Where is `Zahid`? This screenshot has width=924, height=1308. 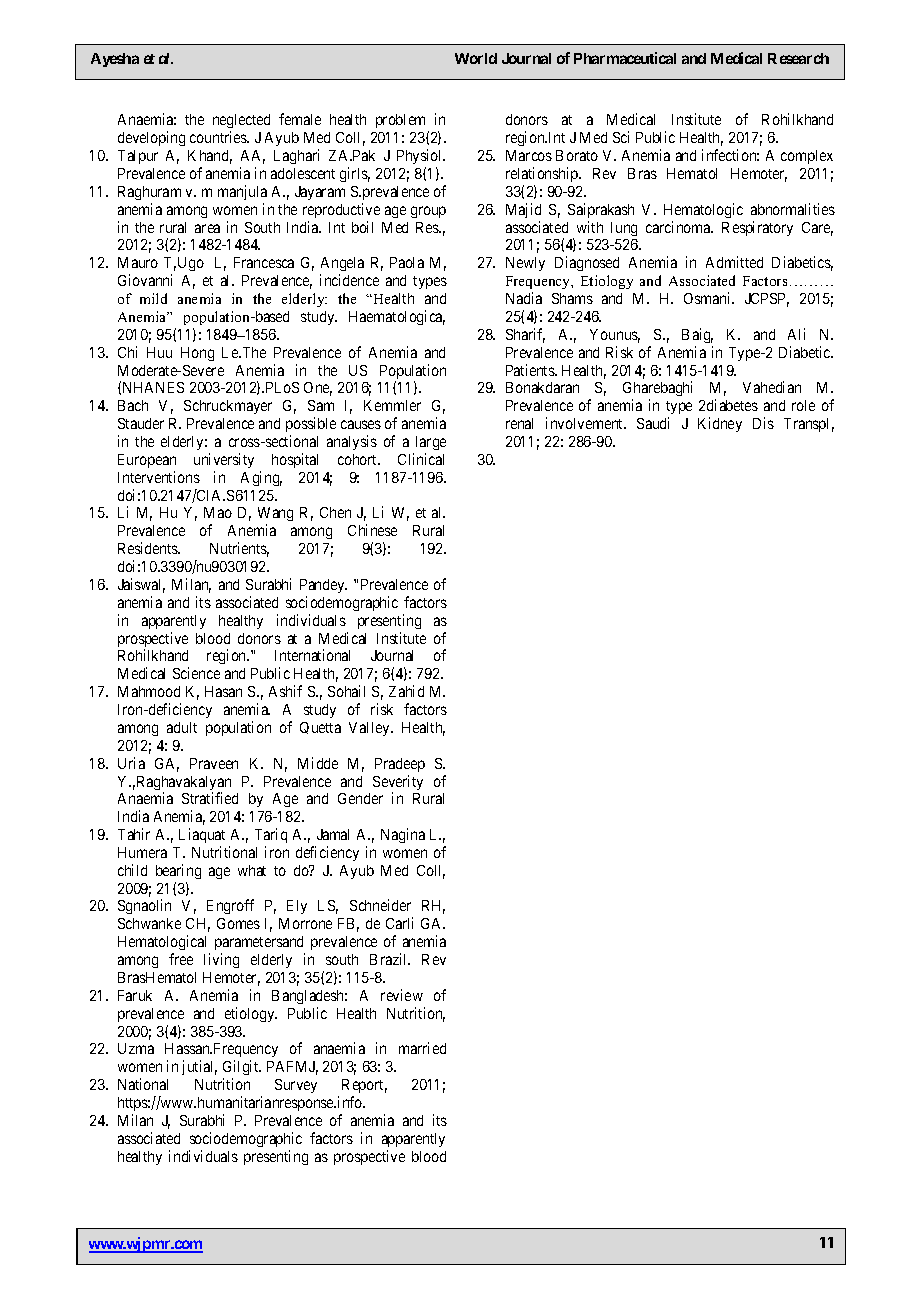
Zahid is located at coordinates (406, 691).
